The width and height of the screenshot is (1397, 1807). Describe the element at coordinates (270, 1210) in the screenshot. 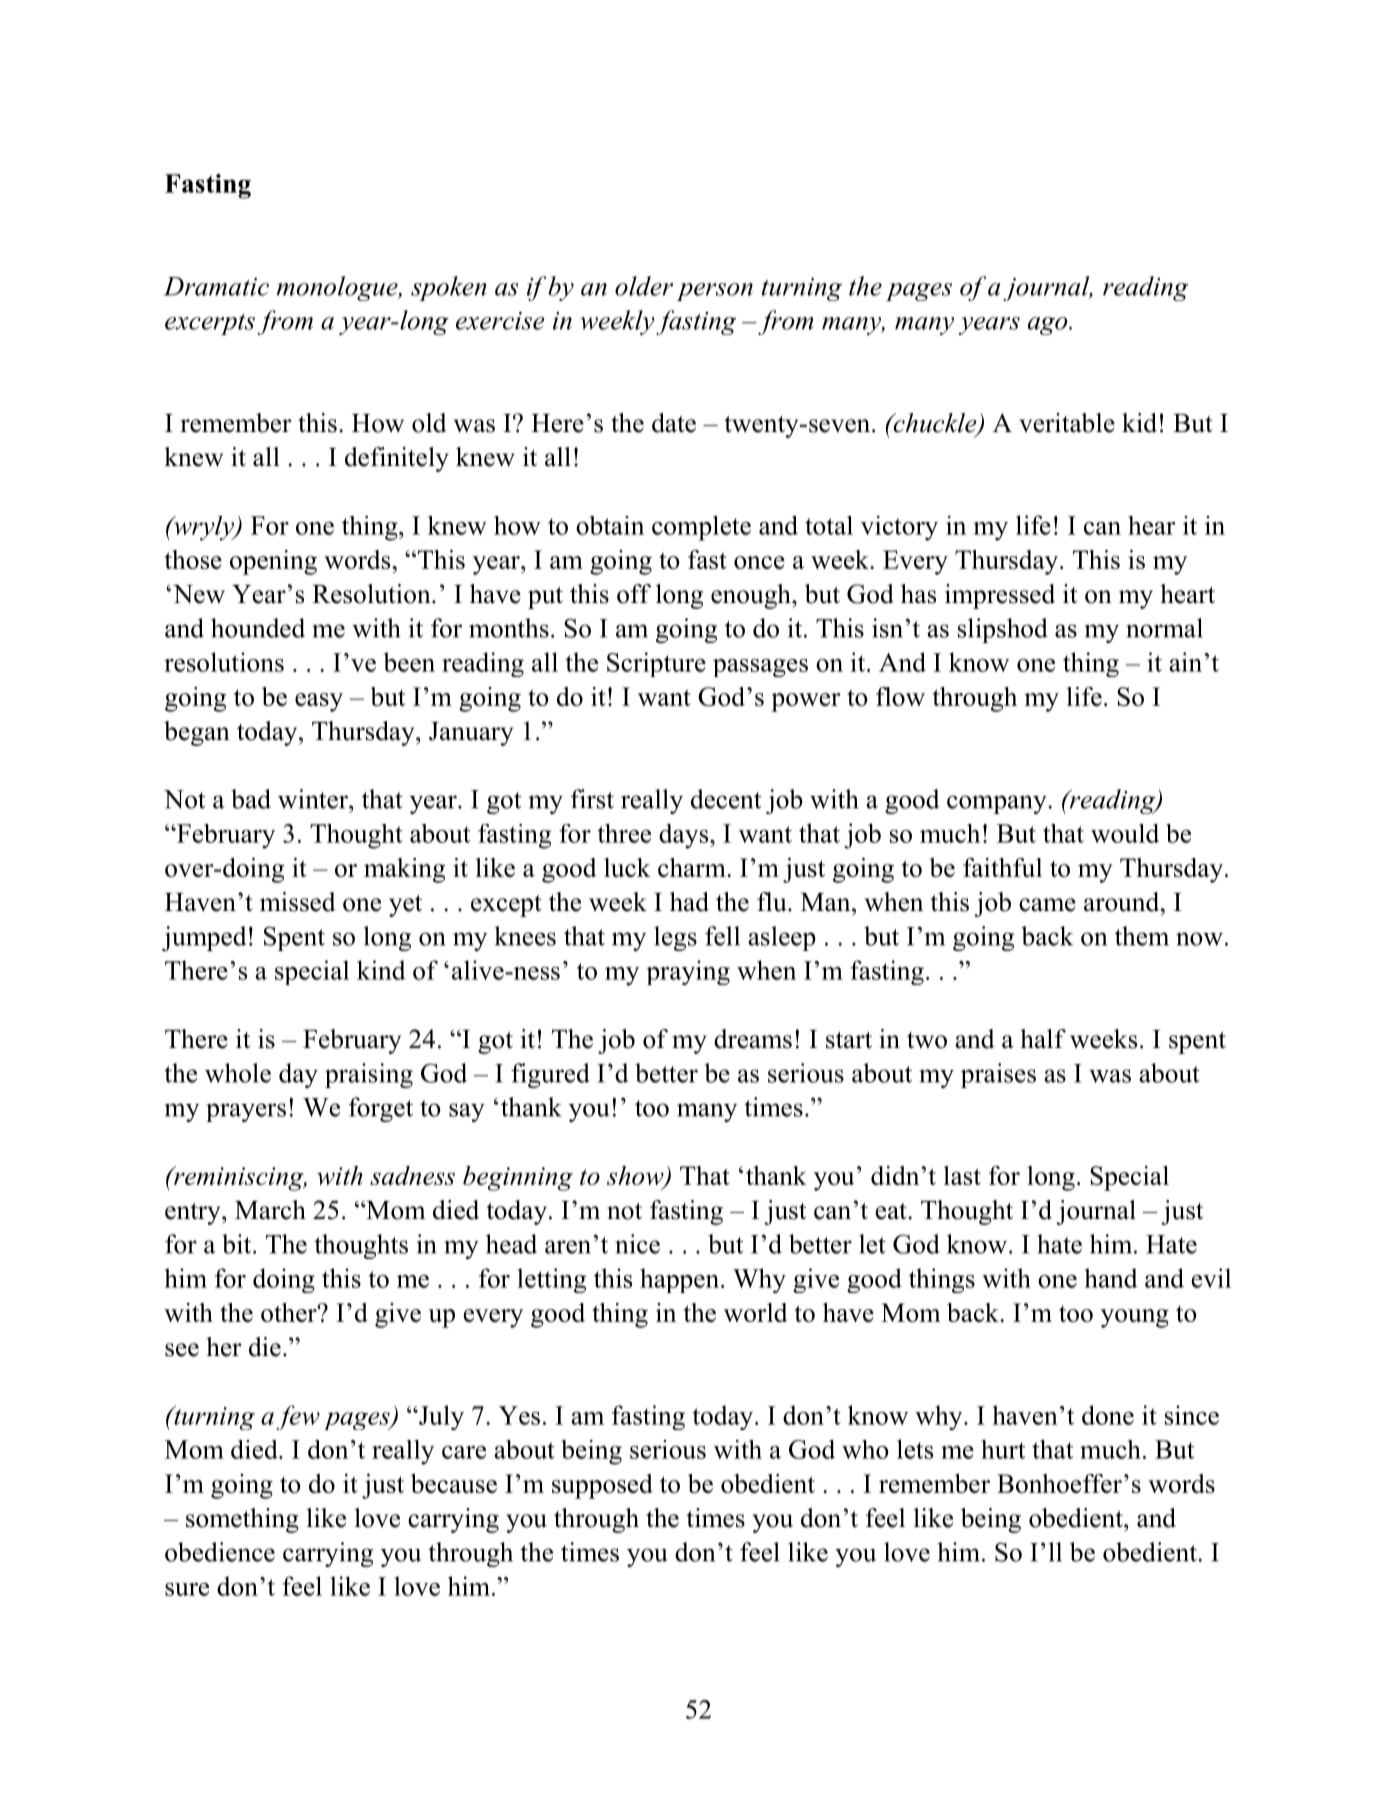

I see `March` at that location.
